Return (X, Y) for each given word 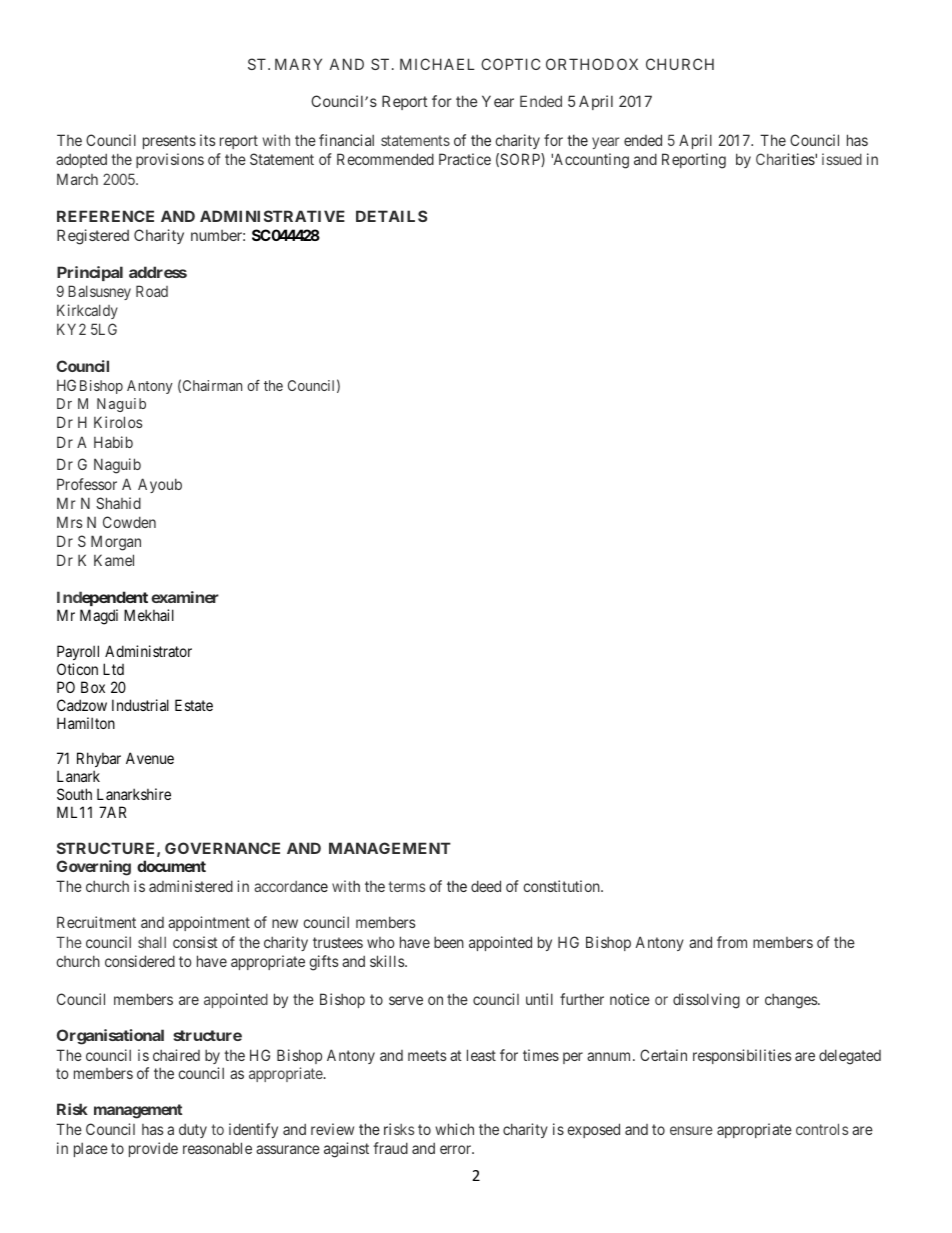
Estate (194, 705)
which (454, 1129)
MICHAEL (437, 64)
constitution (562, 886)
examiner (185, 597)
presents (169, 142)
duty (193, 1130)
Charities (786, 159)
